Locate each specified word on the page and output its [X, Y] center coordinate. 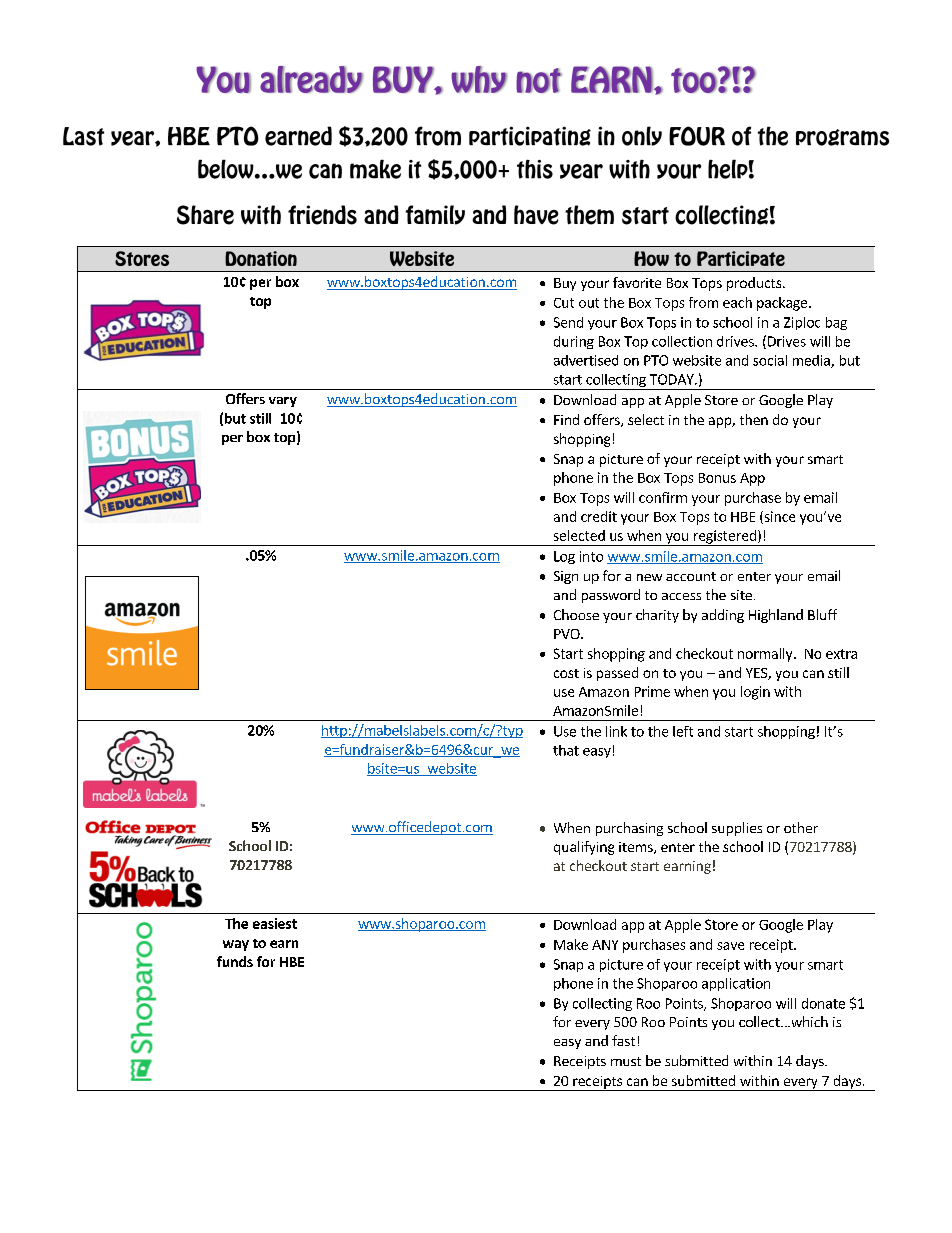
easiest [275, 923]
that [566, 750]
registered [724, 538]
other [801, 827]
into [591, 556]
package [783, 304]
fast [623, 1040]
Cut [564, 303]
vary [283, 402]
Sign [566, 577]
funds [235, 961]
